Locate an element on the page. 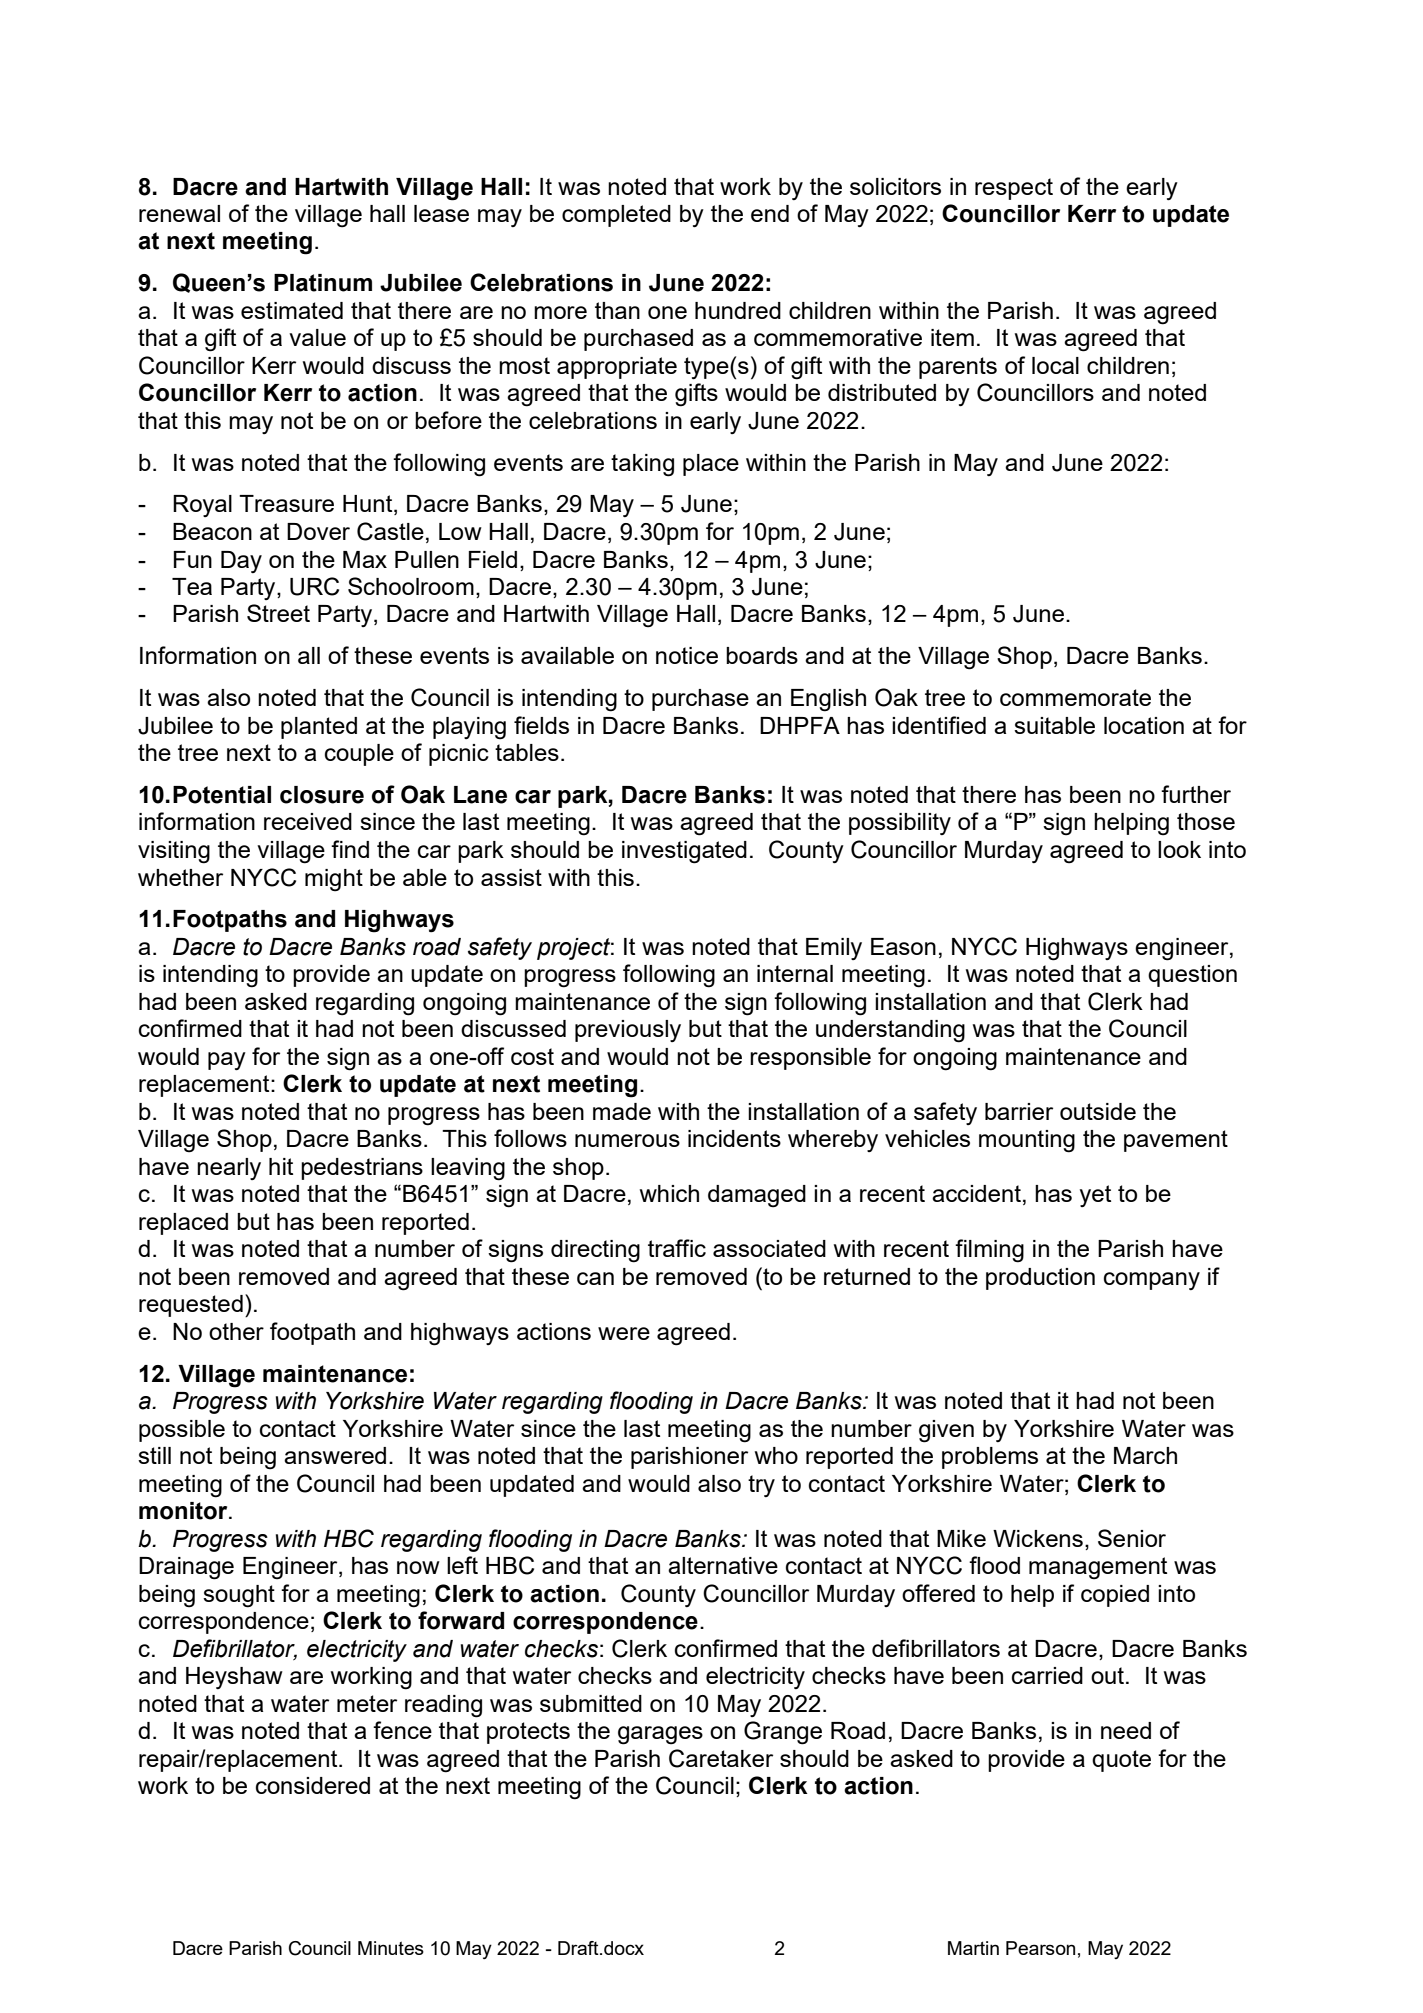 The width and height of the image is (1423, 2013). Caretaker is located at coordinates (721, 1758).
